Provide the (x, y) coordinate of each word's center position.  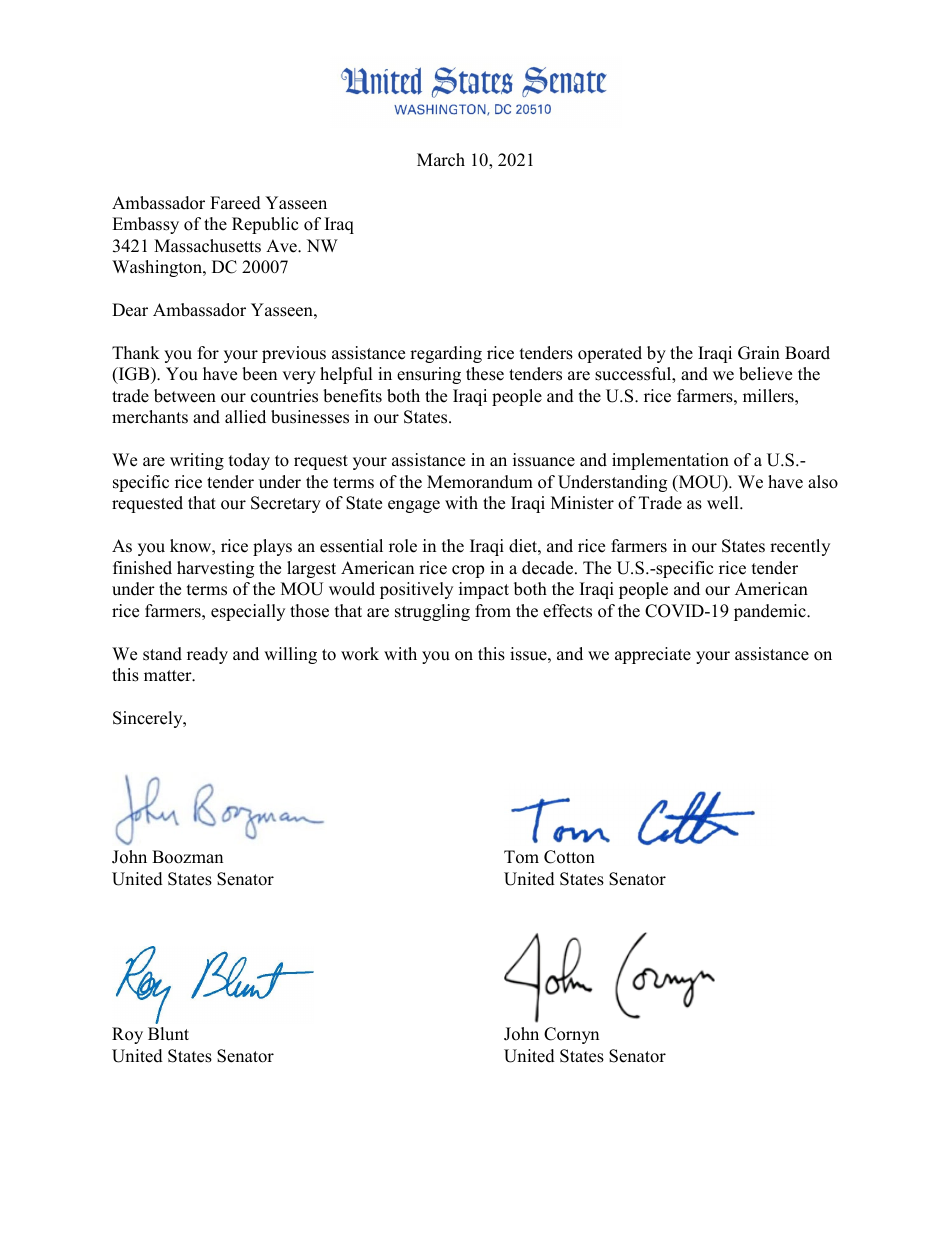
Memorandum (480, 482)
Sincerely (149, 719)
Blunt (168, 1034)
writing (197, 461)
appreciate (653, 655)
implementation (670, 461)
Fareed (235, 203)
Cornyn (571, 1035)
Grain (759, 353)
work (360, 654)
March (441, 160)
